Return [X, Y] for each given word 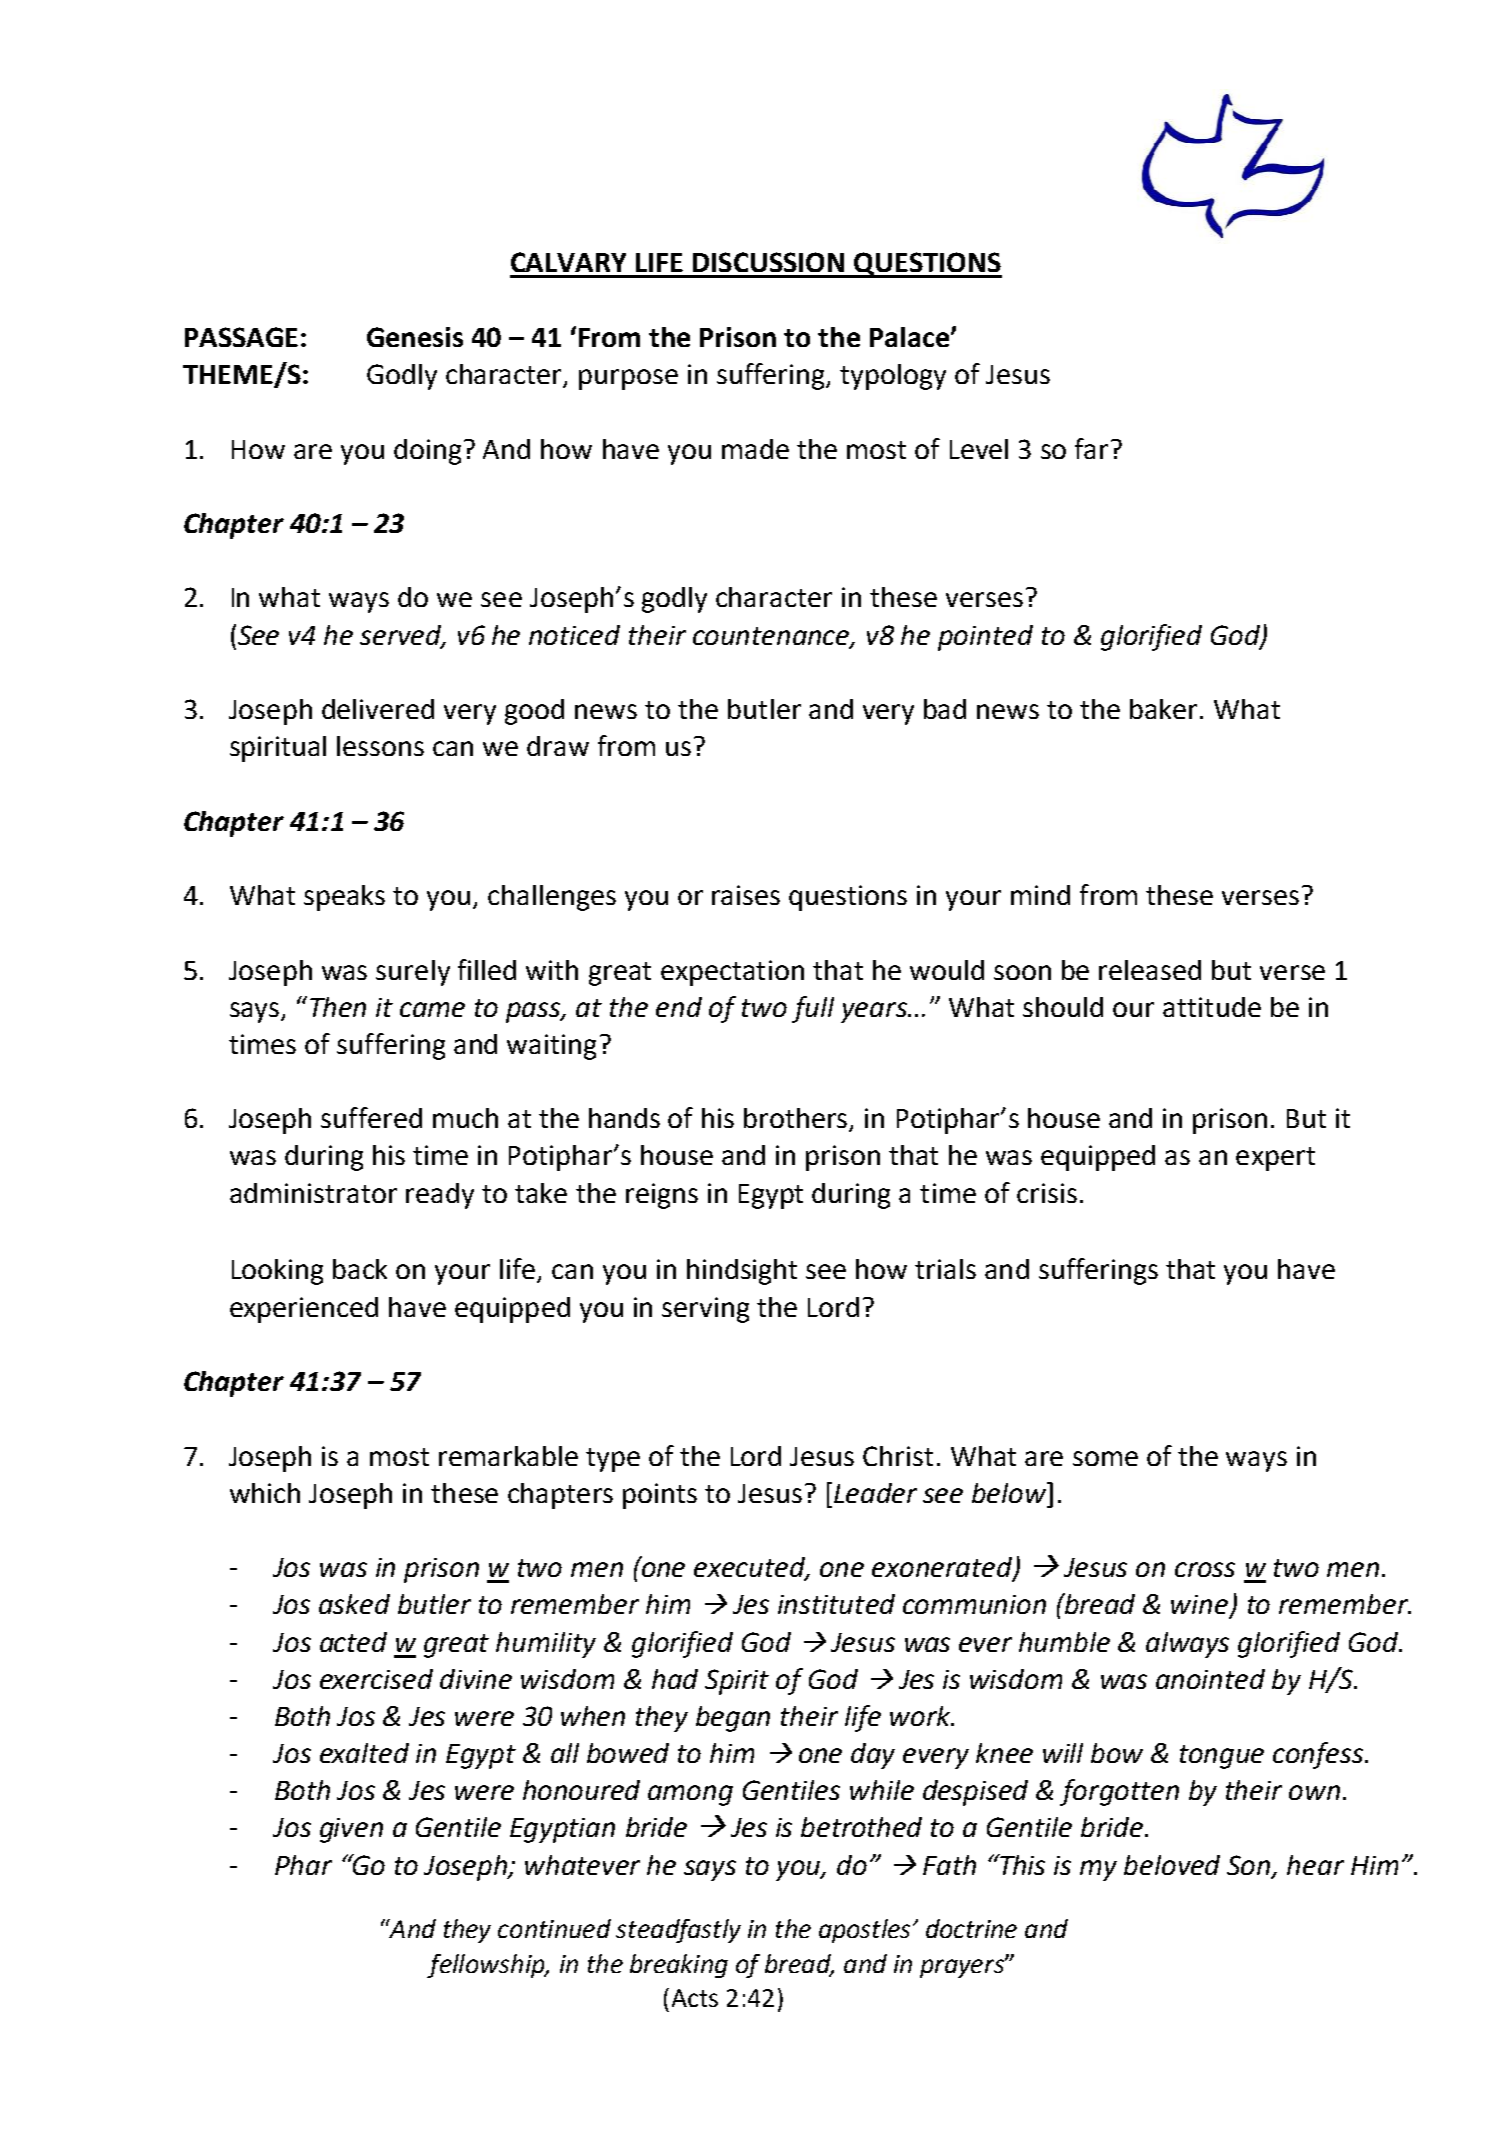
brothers [797, 1119]
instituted [836, 1604]
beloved [1172, 1865]
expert [1275, 1159]
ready [440, 1196]
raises [746, 895]
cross [1205, 1569]
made [755, 449]
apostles [864, 1931]
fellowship [487, 1966]
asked [354, 1604]
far [1091, 448]
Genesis [415, 337]
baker [1165, 709]
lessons [380, 746]
